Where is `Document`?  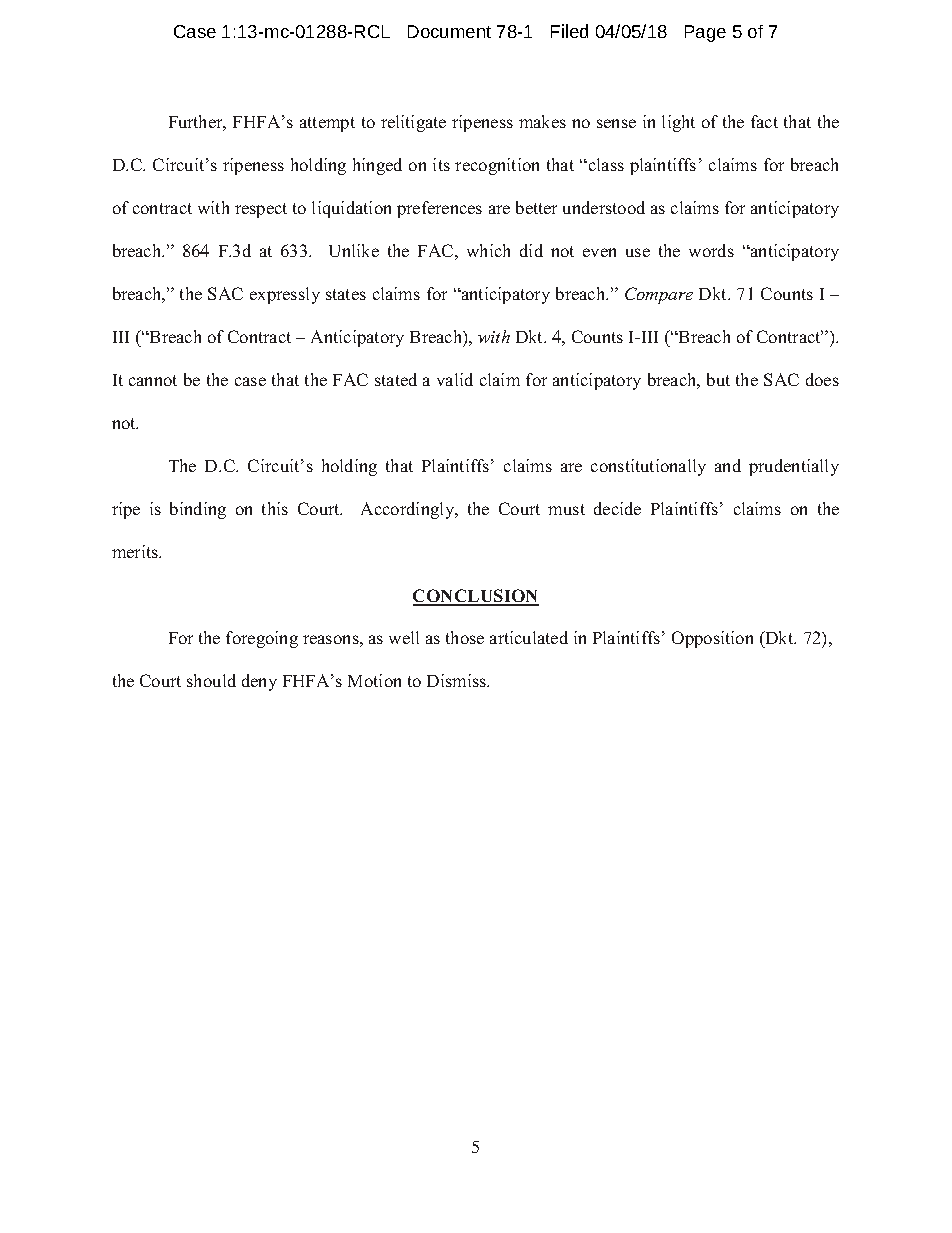 Document is located at coordinates (449, 31).
